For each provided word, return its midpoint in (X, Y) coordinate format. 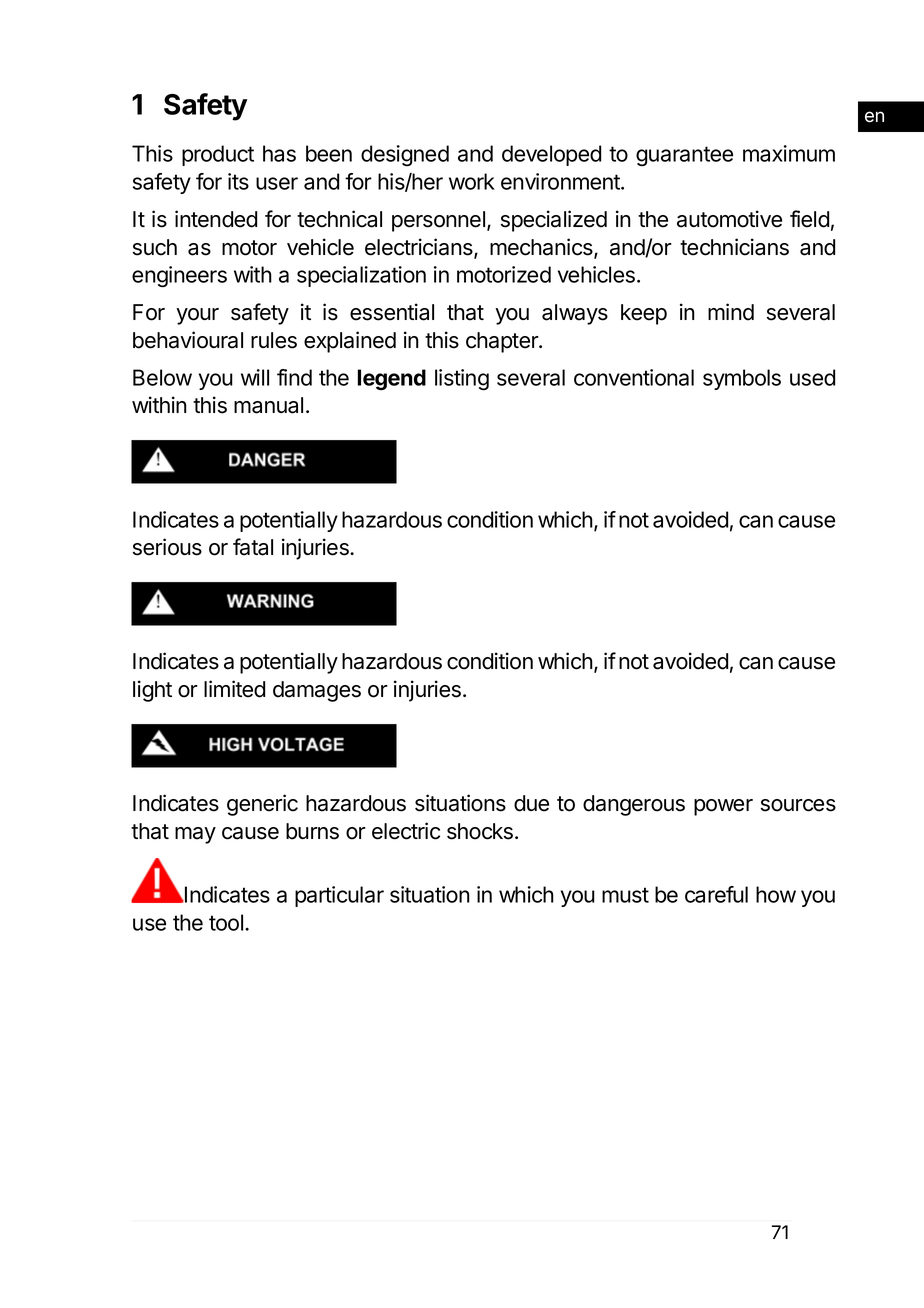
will (255, 377)
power (723, 807)
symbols (742, 379)
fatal (253, 547)
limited (234, 689)
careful (716, 894)
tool (226, 922)
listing (462, 380)
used (812, 377)
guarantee (684, 156)
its (238, 181)
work (472, 181)
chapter (503, 342)
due (531, 803)
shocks (480, 831)
